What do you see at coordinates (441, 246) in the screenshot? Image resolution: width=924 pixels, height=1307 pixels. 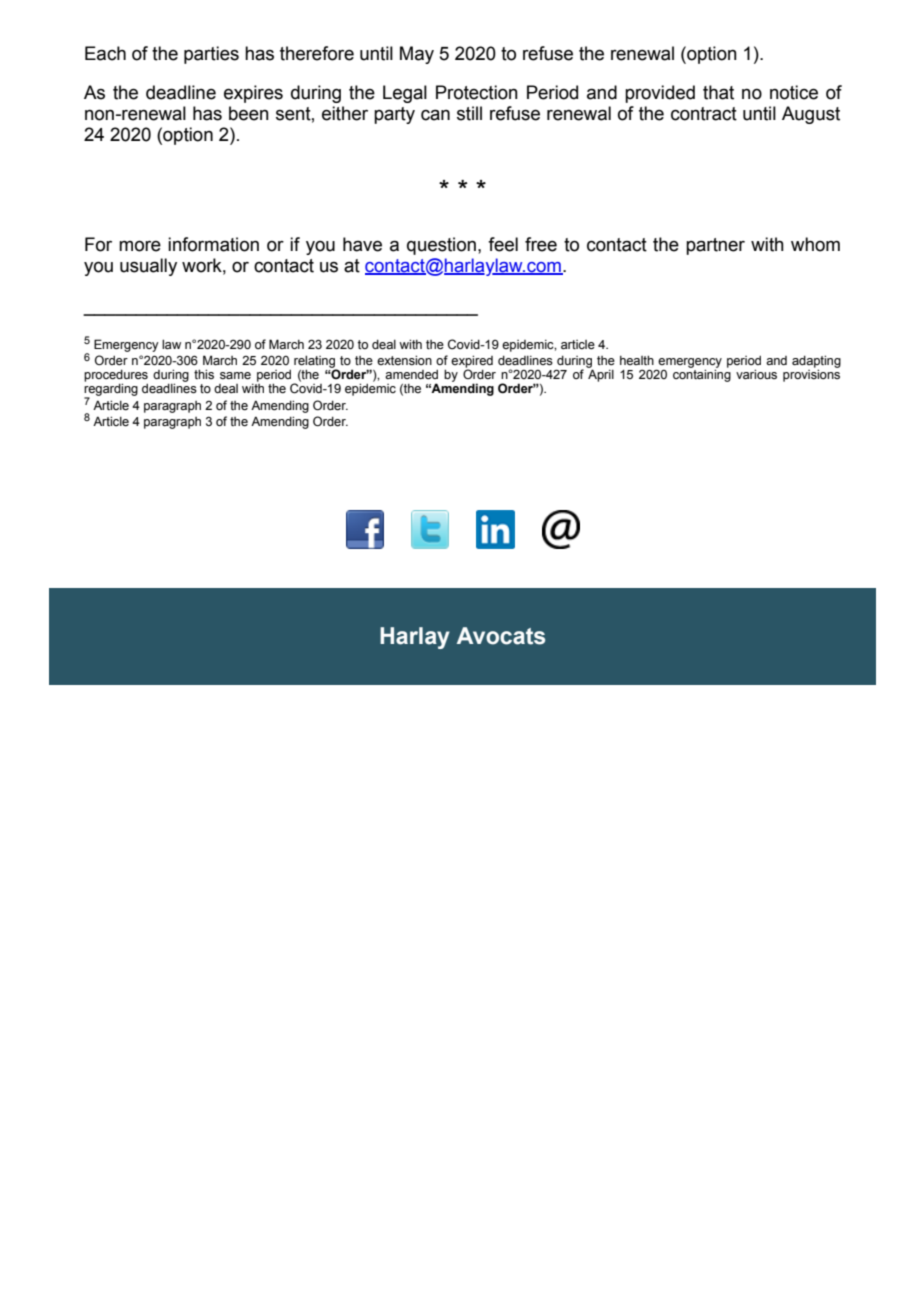 I see `question` at bounding box center [441, 246].
